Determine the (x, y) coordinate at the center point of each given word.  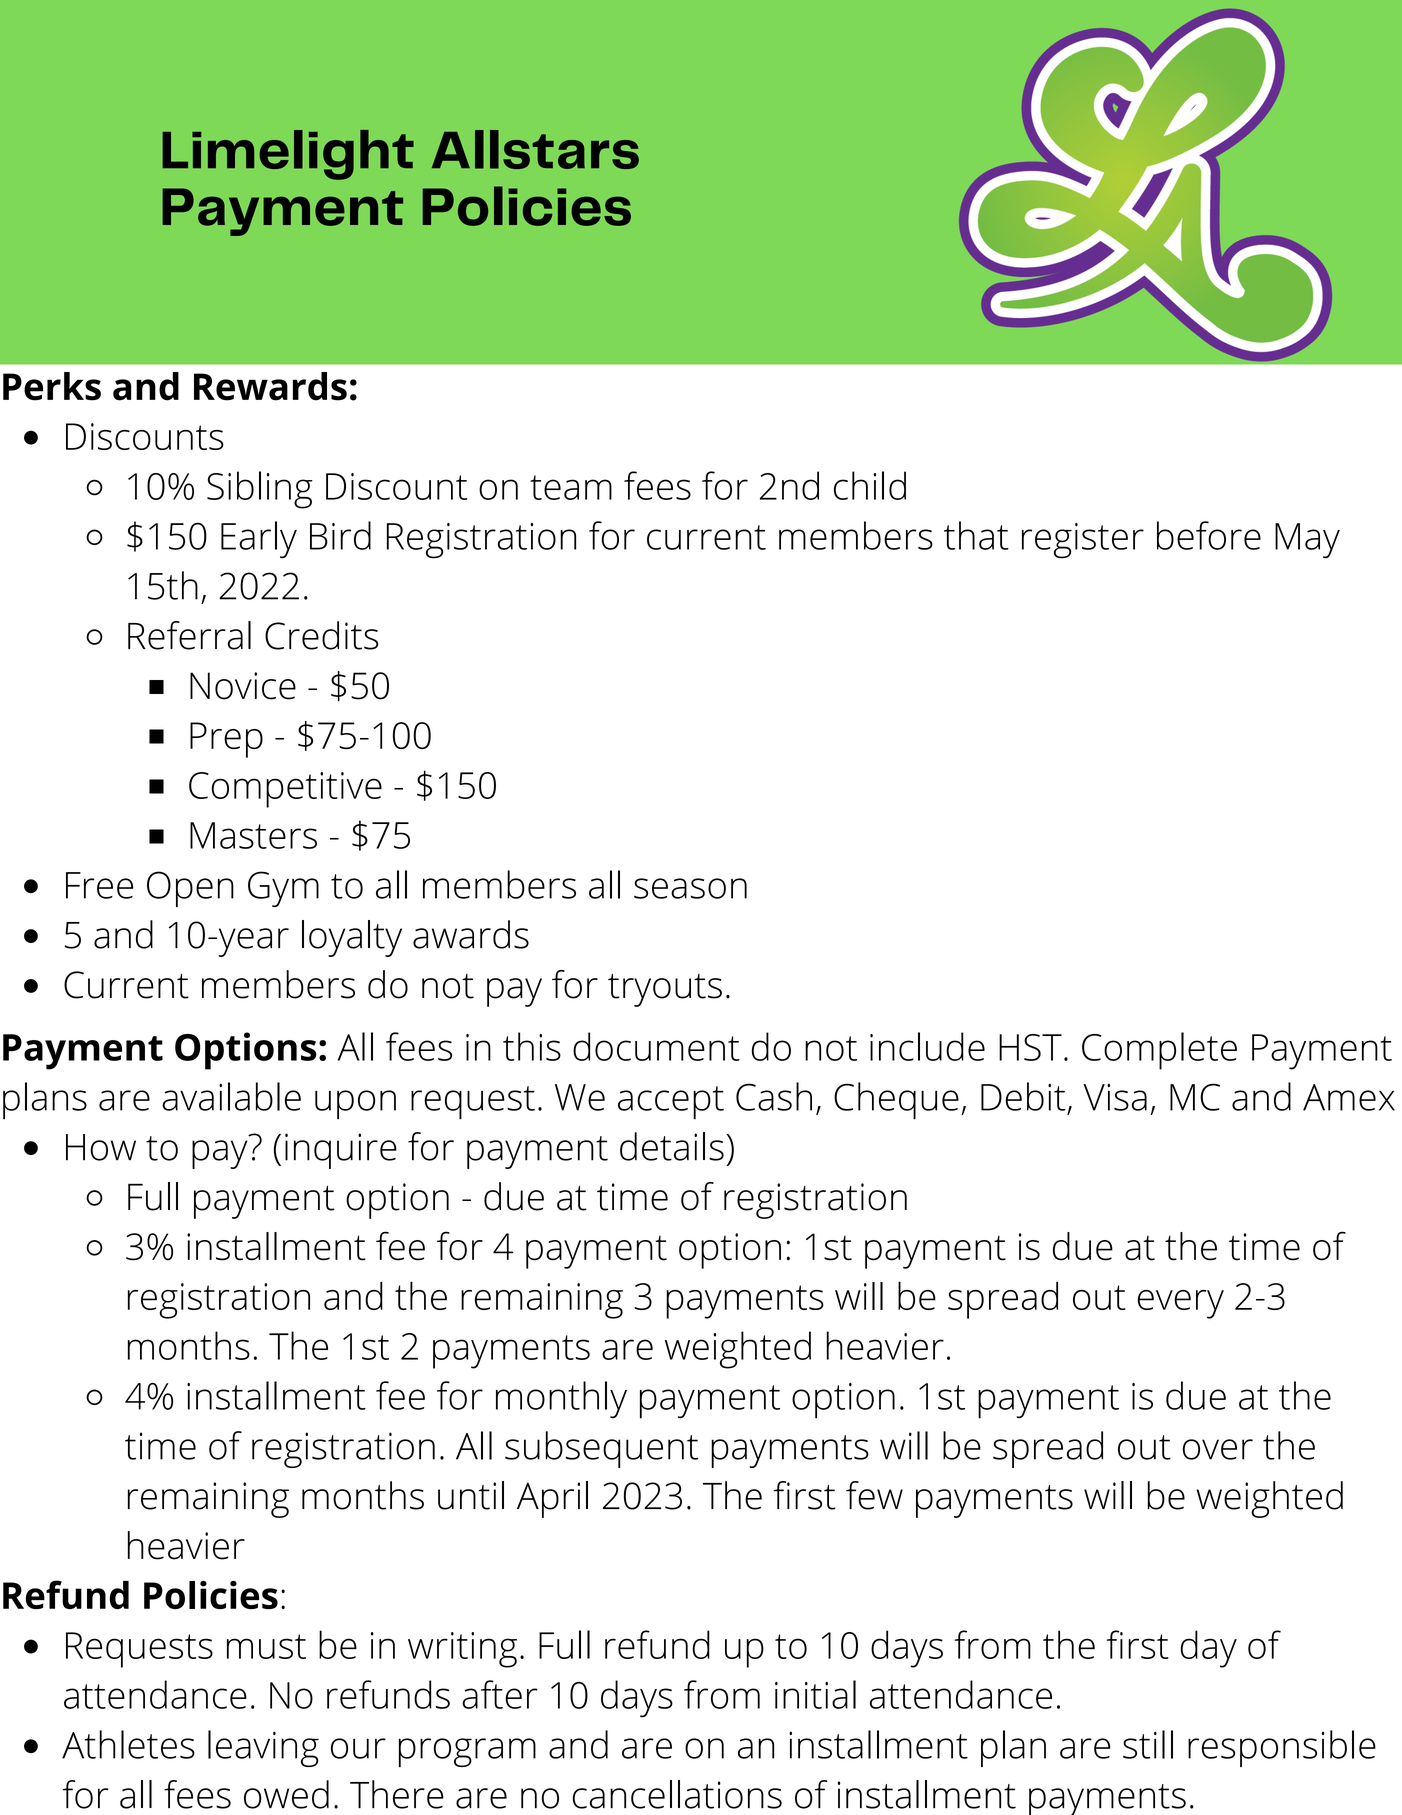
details (672, 1146)
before (1209, 535)
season (690, 888)
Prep (226, 740)
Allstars (535, 149)
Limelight (288, 155)
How (101, 1147)
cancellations (677, 1794)
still (1148, 1744)
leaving (263, 1748)
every (1181, 1304)
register (1083, 541)
